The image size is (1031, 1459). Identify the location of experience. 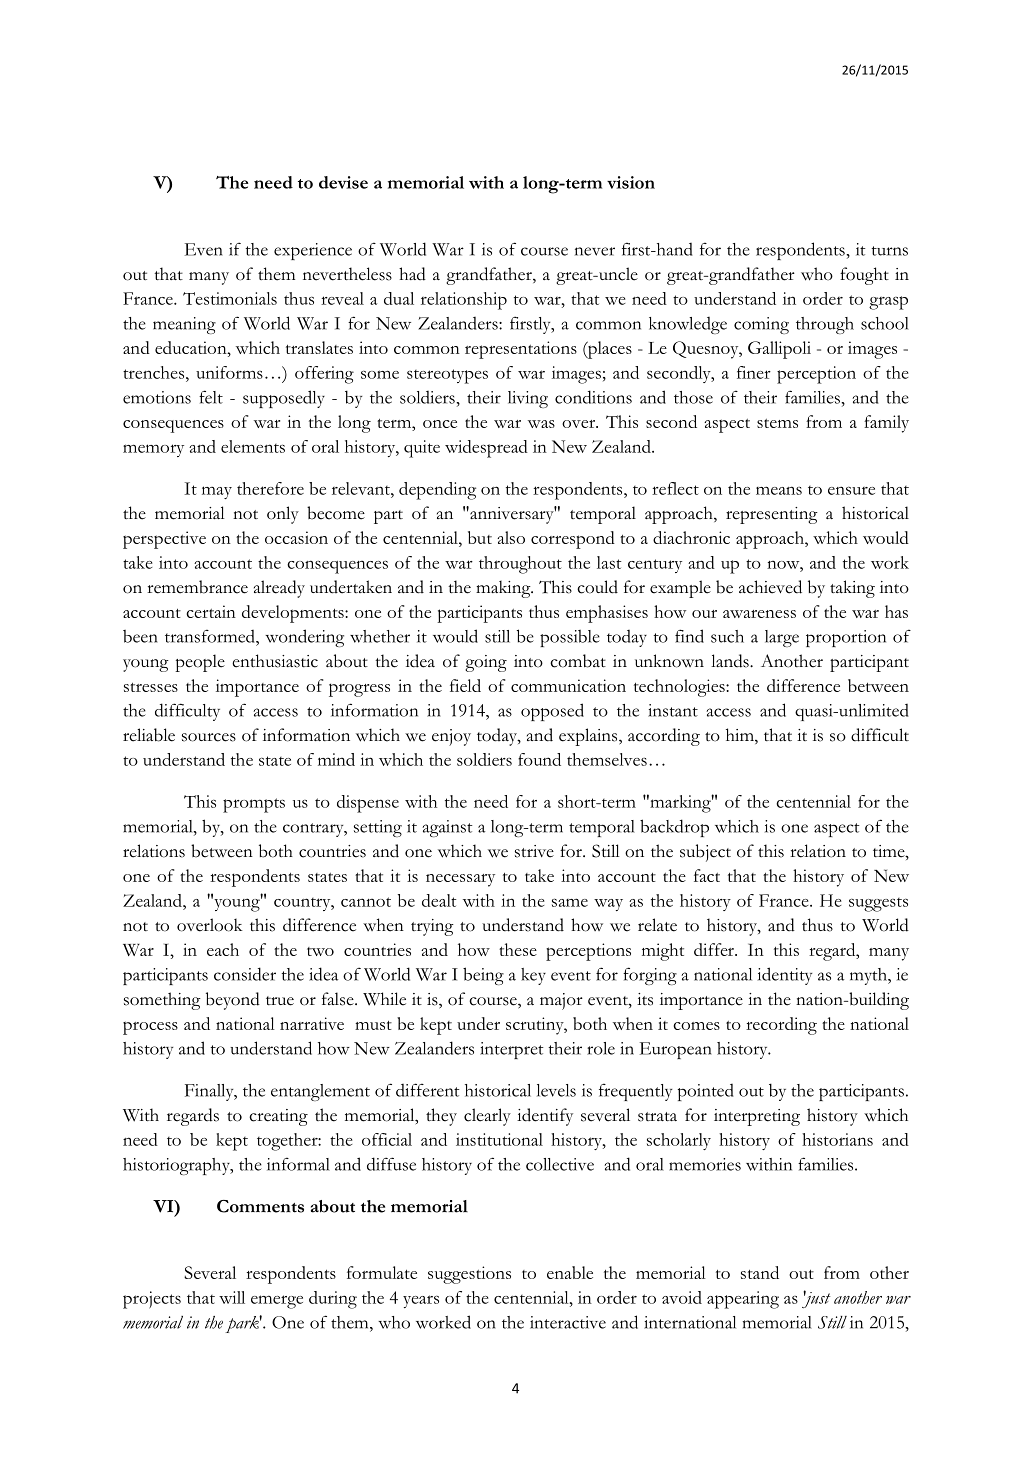
(313, 251).
